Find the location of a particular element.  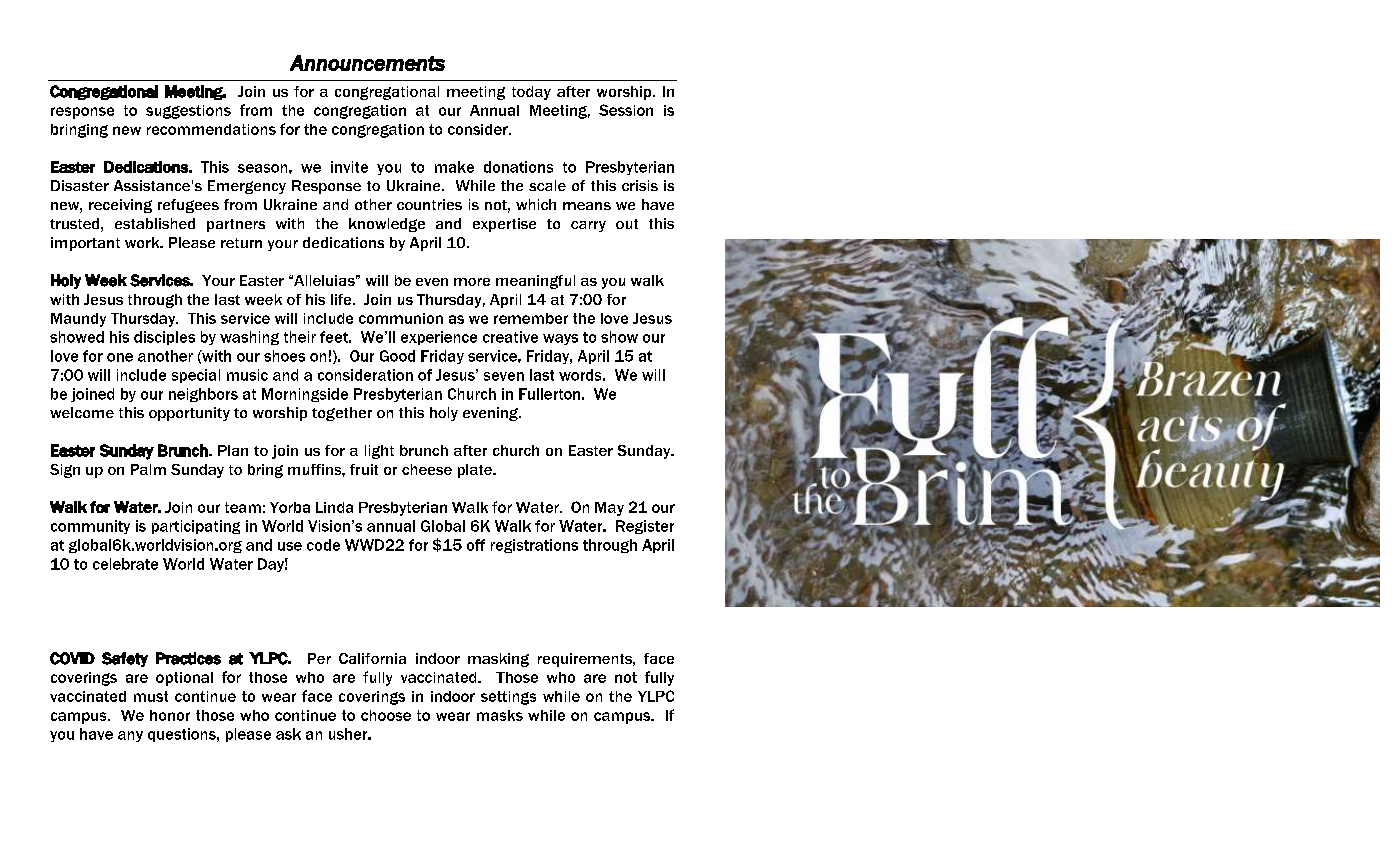

suggestions is located at coordinates (188, 112).
